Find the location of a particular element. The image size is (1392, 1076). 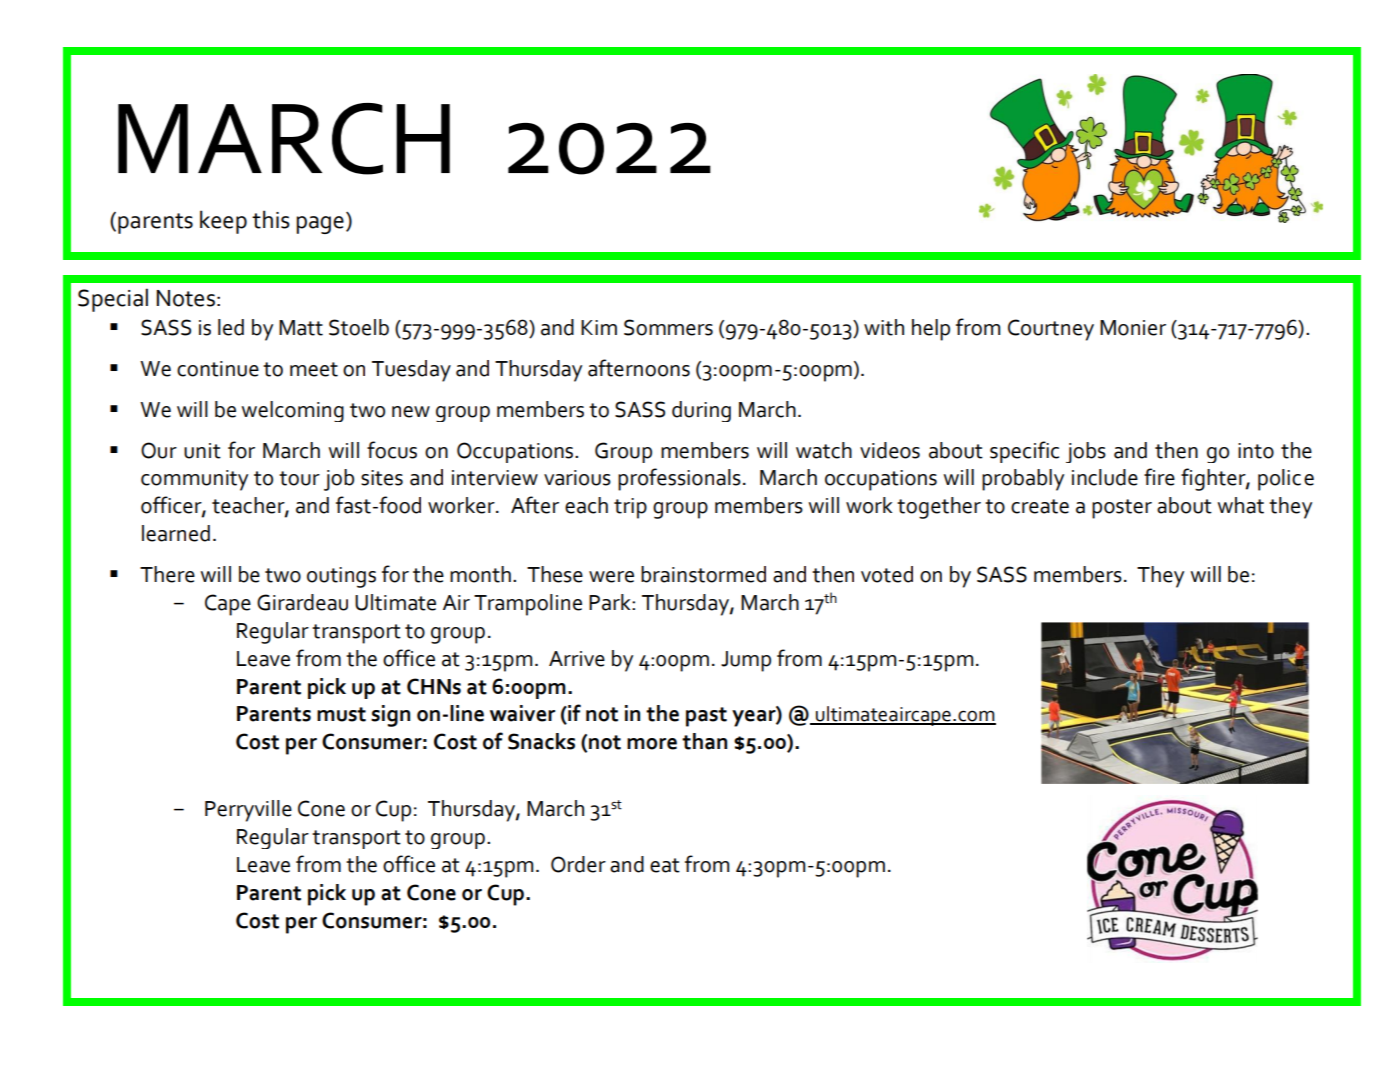

Sommers is located at coordinates (668, 327).
